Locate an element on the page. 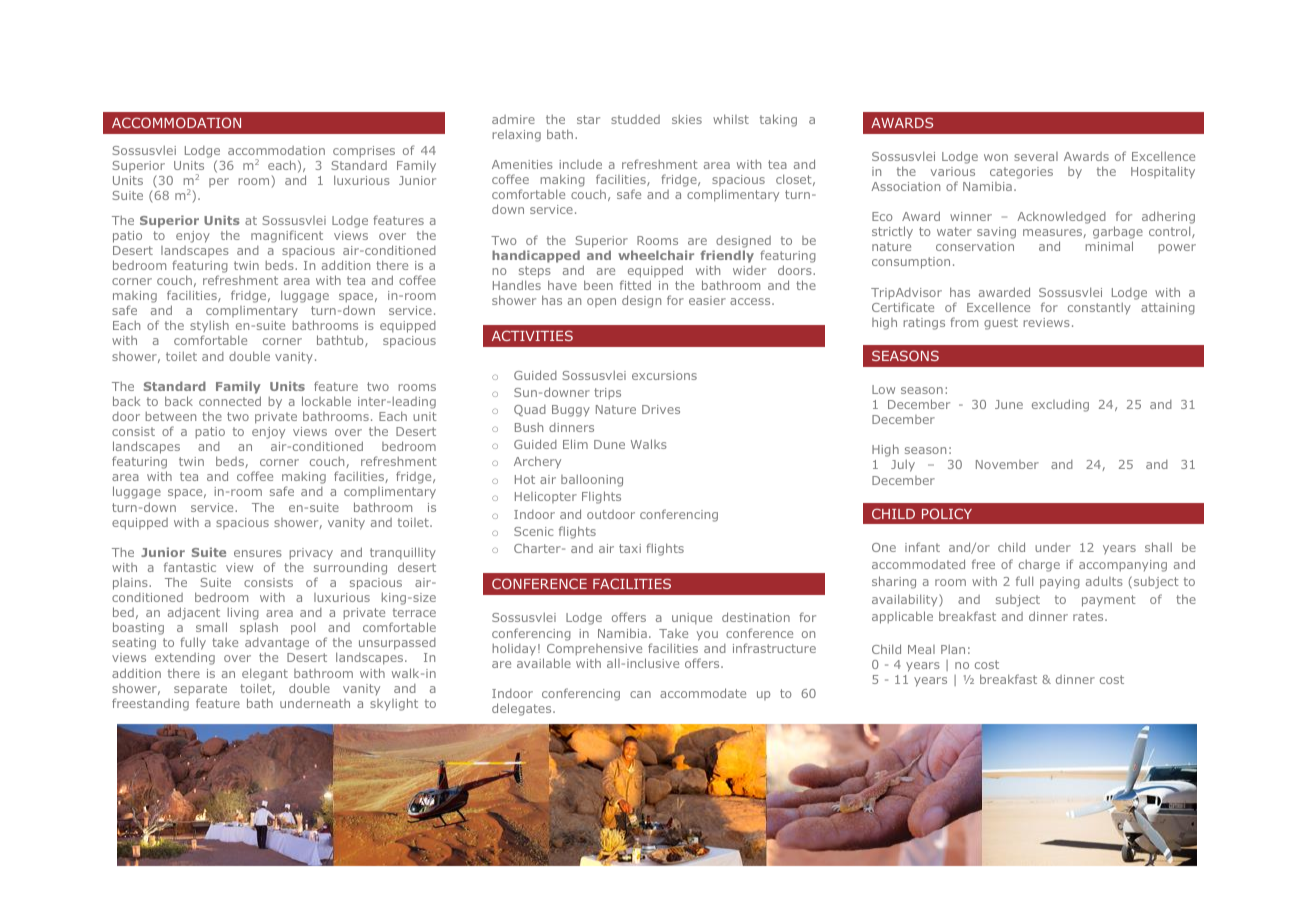 The image size is (1308, 924). Drives is located at coordinates (661, 409).
